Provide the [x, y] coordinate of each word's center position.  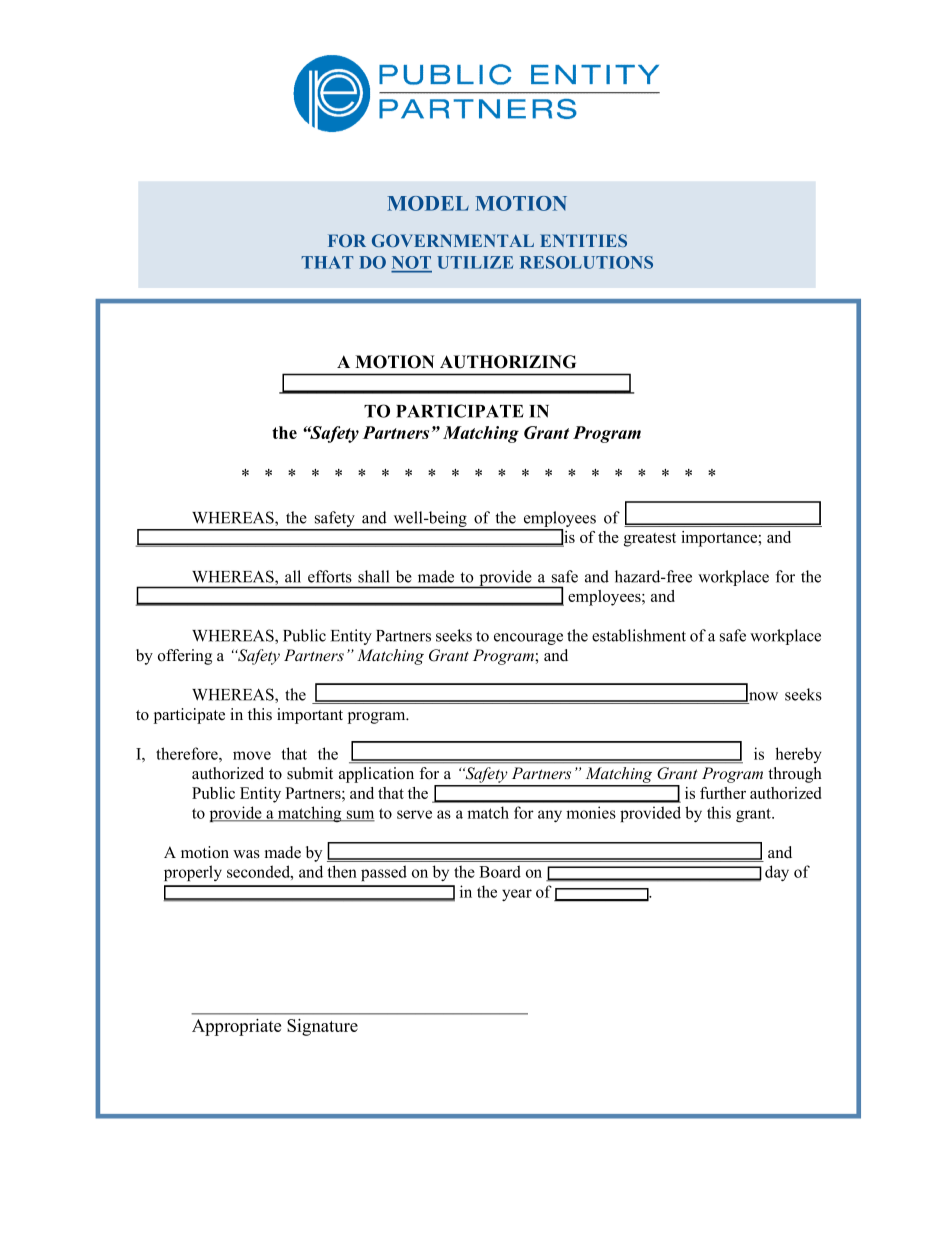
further [723, 793]
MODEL [428, 203]
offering [185, 657]
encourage [528, 639]
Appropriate [236, 1027]
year [517, 895]
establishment [639, 635]
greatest [650, 540]
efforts [330, 576]
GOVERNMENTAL [453, 240]
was [246, 854]
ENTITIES [583, 240]
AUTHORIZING [508, 362]
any [550, 816]
